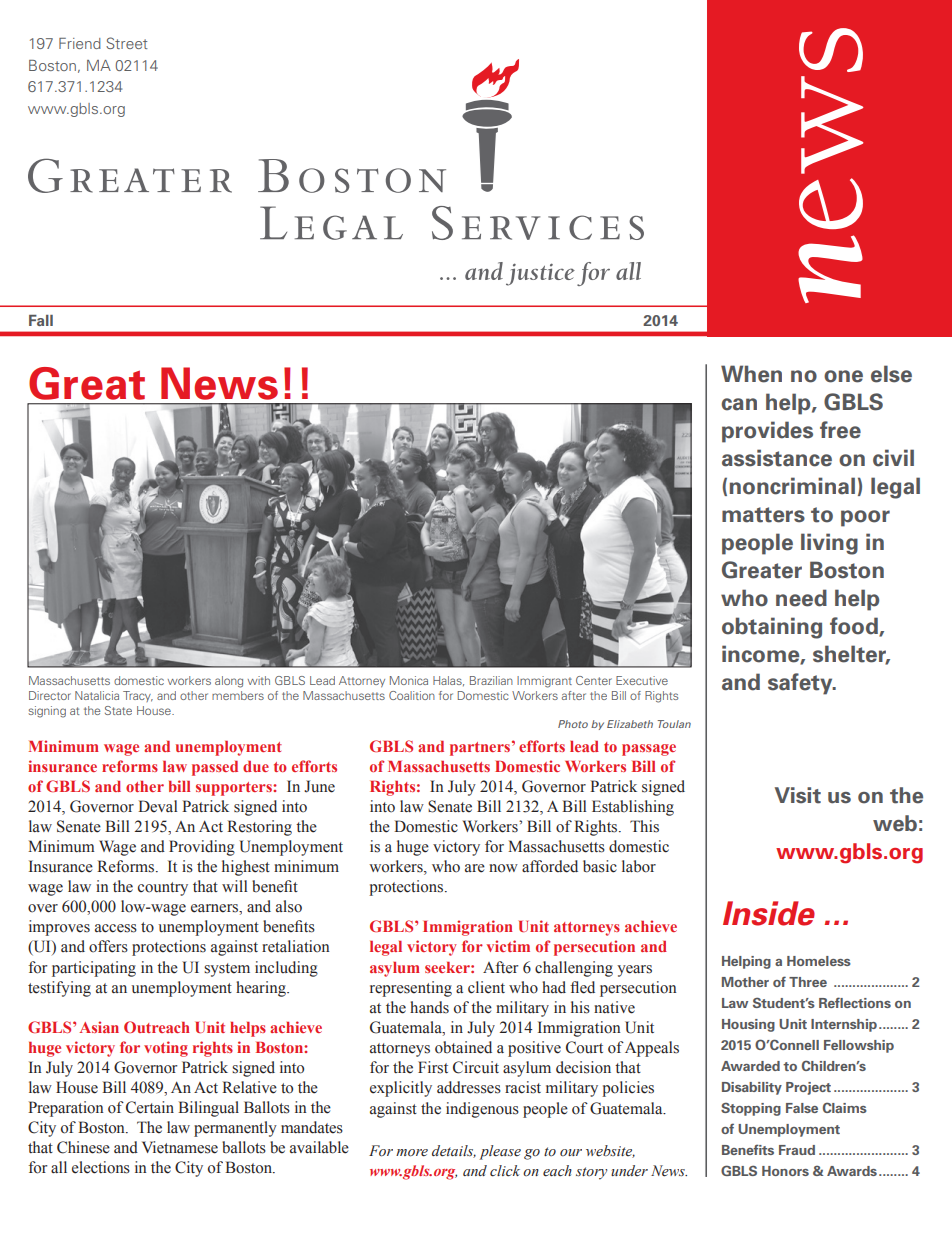 This screenshot has width=952, height=1233. What do you see at coordinates (180, 1147) in the screenshot?
I see `Vietnamese` at bounding box center [180, 1147].
